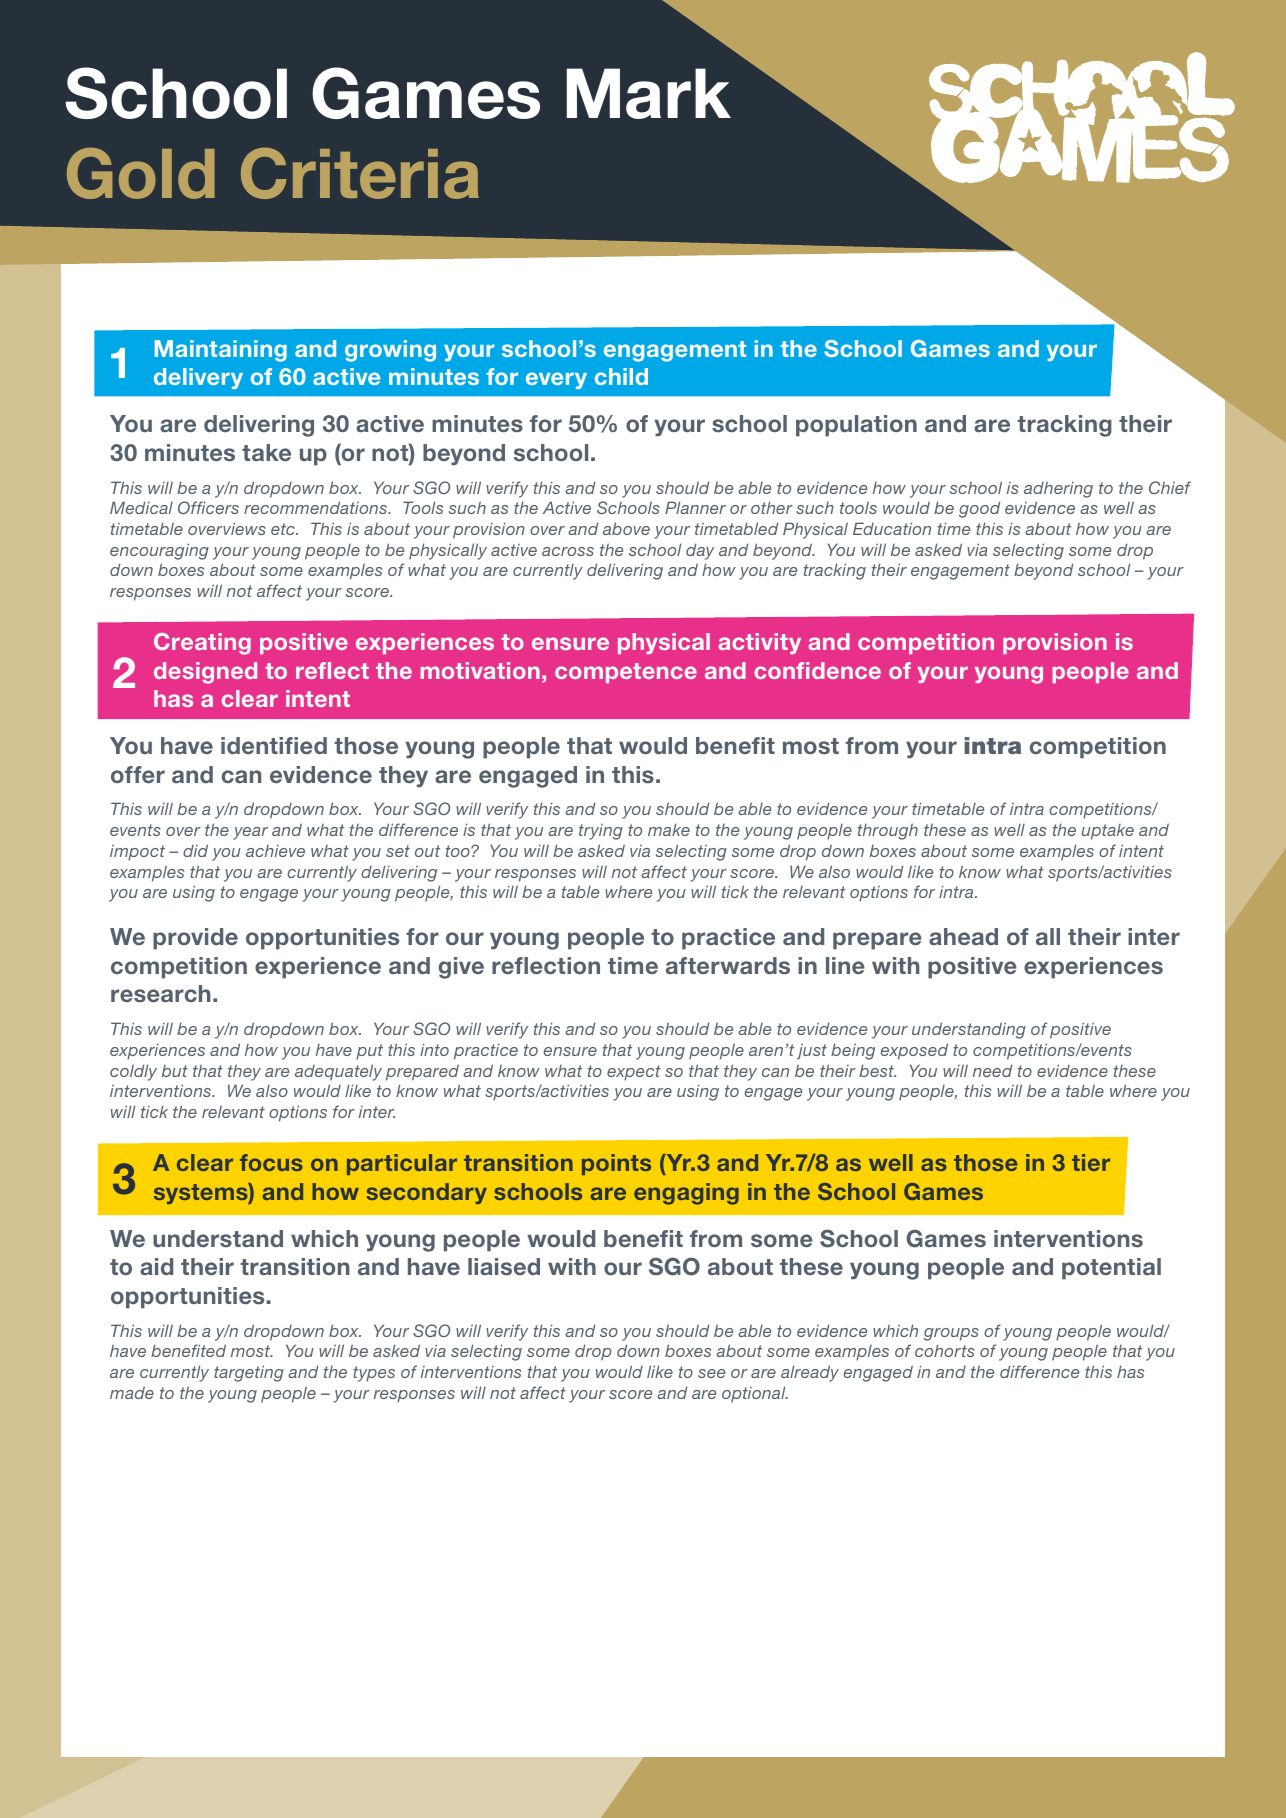 The image size is (1286, 1818). I want to click on targeting, so click(249, 1373).
